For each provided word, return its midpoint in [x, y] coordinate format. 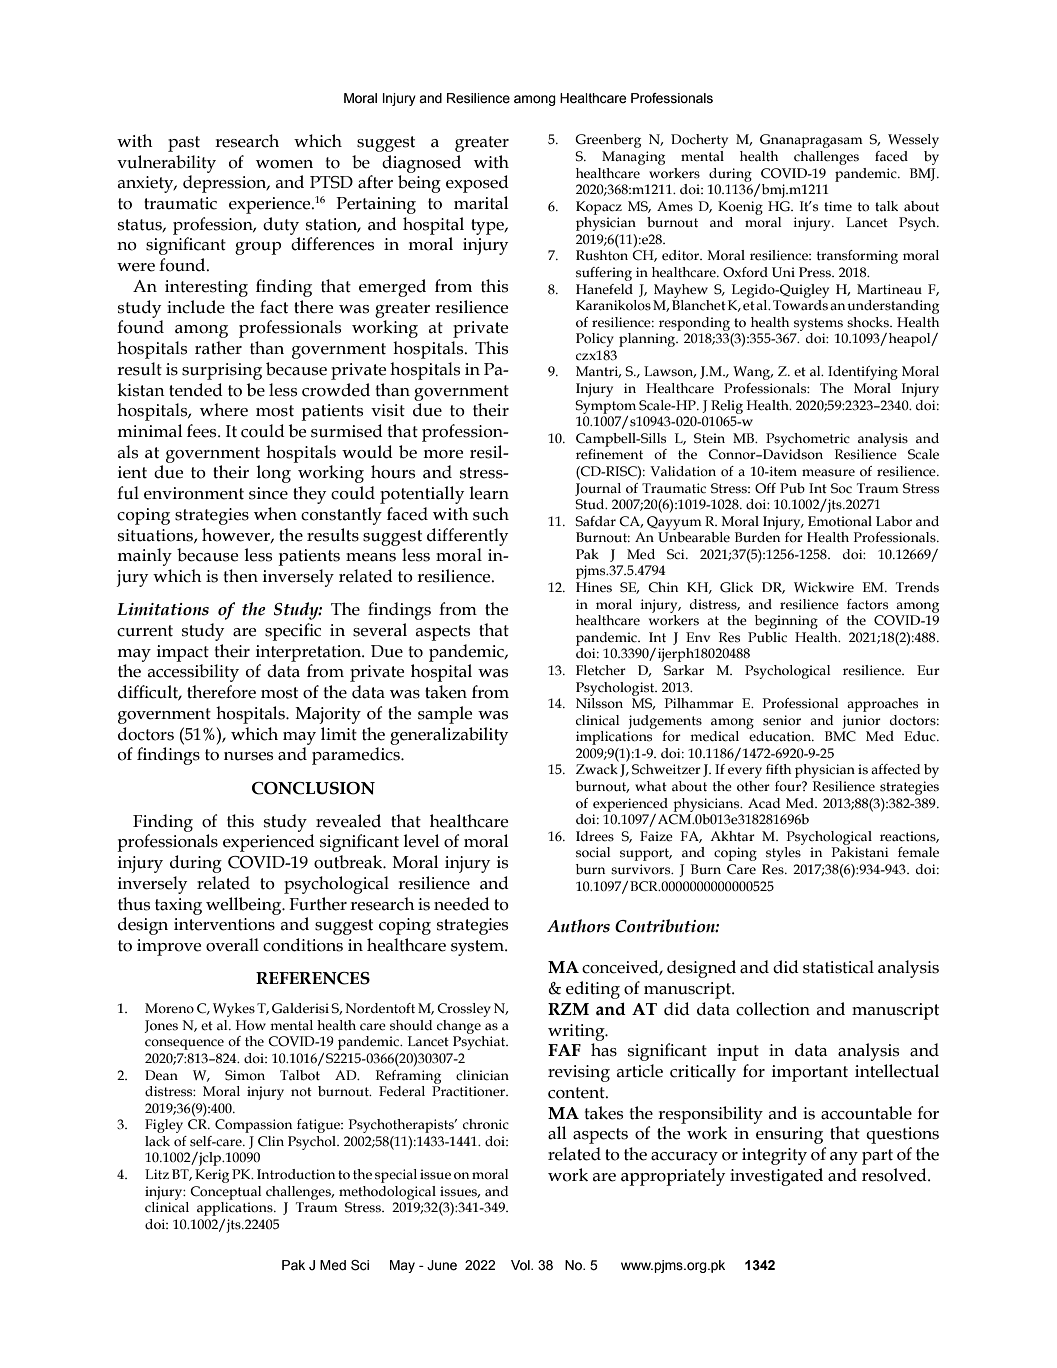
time [838, 206]
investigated [776, 1177]
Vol [521, 1265]
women [284, 164]
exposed [477, 184]
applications [236, 1209]
